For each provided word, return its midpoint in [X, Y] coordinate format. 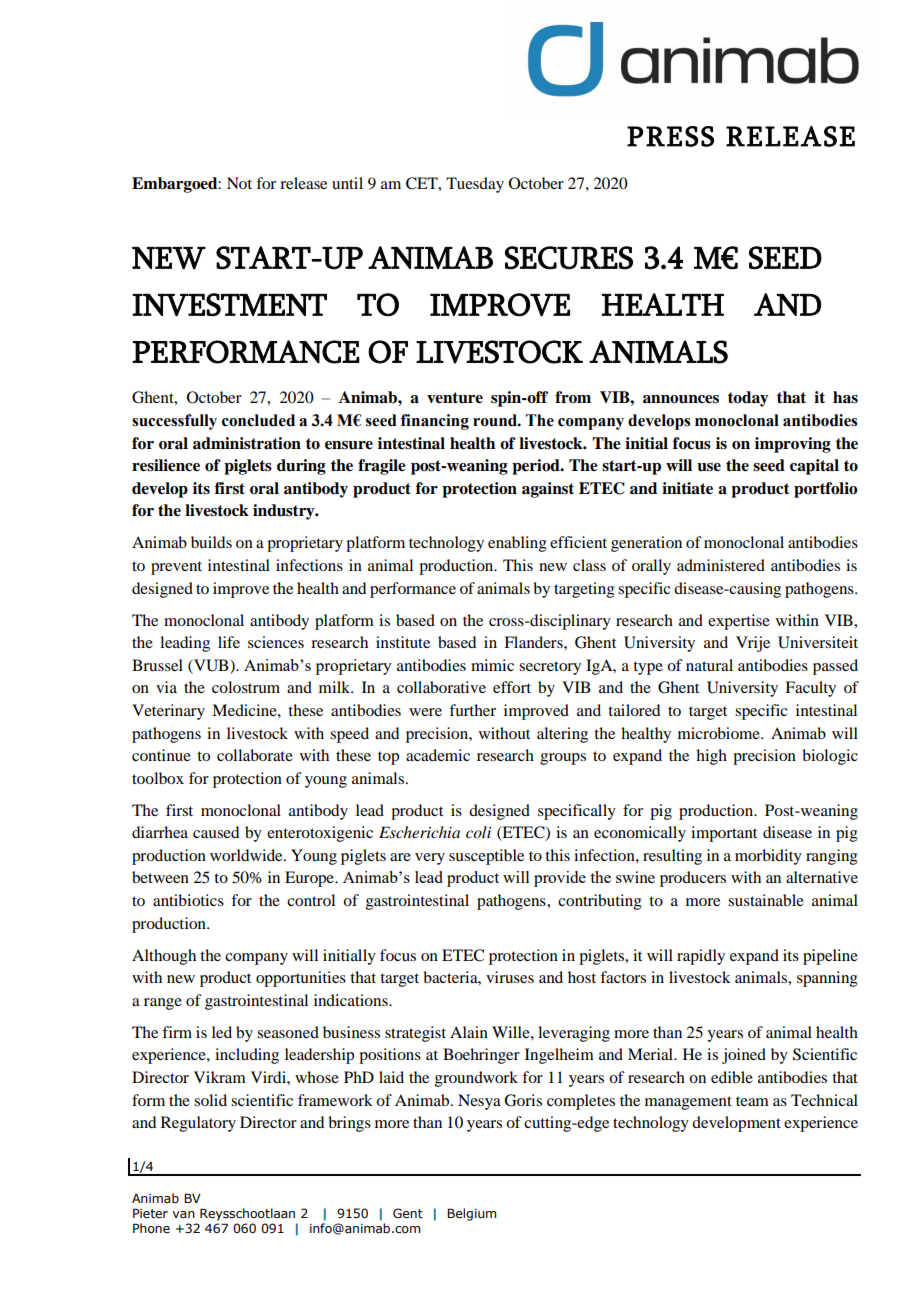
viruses [510, 977]
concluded [258, 420]
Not [239, 183]
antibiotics [188, 900]
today [748, 399]
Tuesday [475, 185]
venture [455, 398]
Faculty [810, 689]
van [183, 1214]
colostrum [246, 687]
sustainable [766, 900]
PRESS [670, 136]
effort [512, 687]
